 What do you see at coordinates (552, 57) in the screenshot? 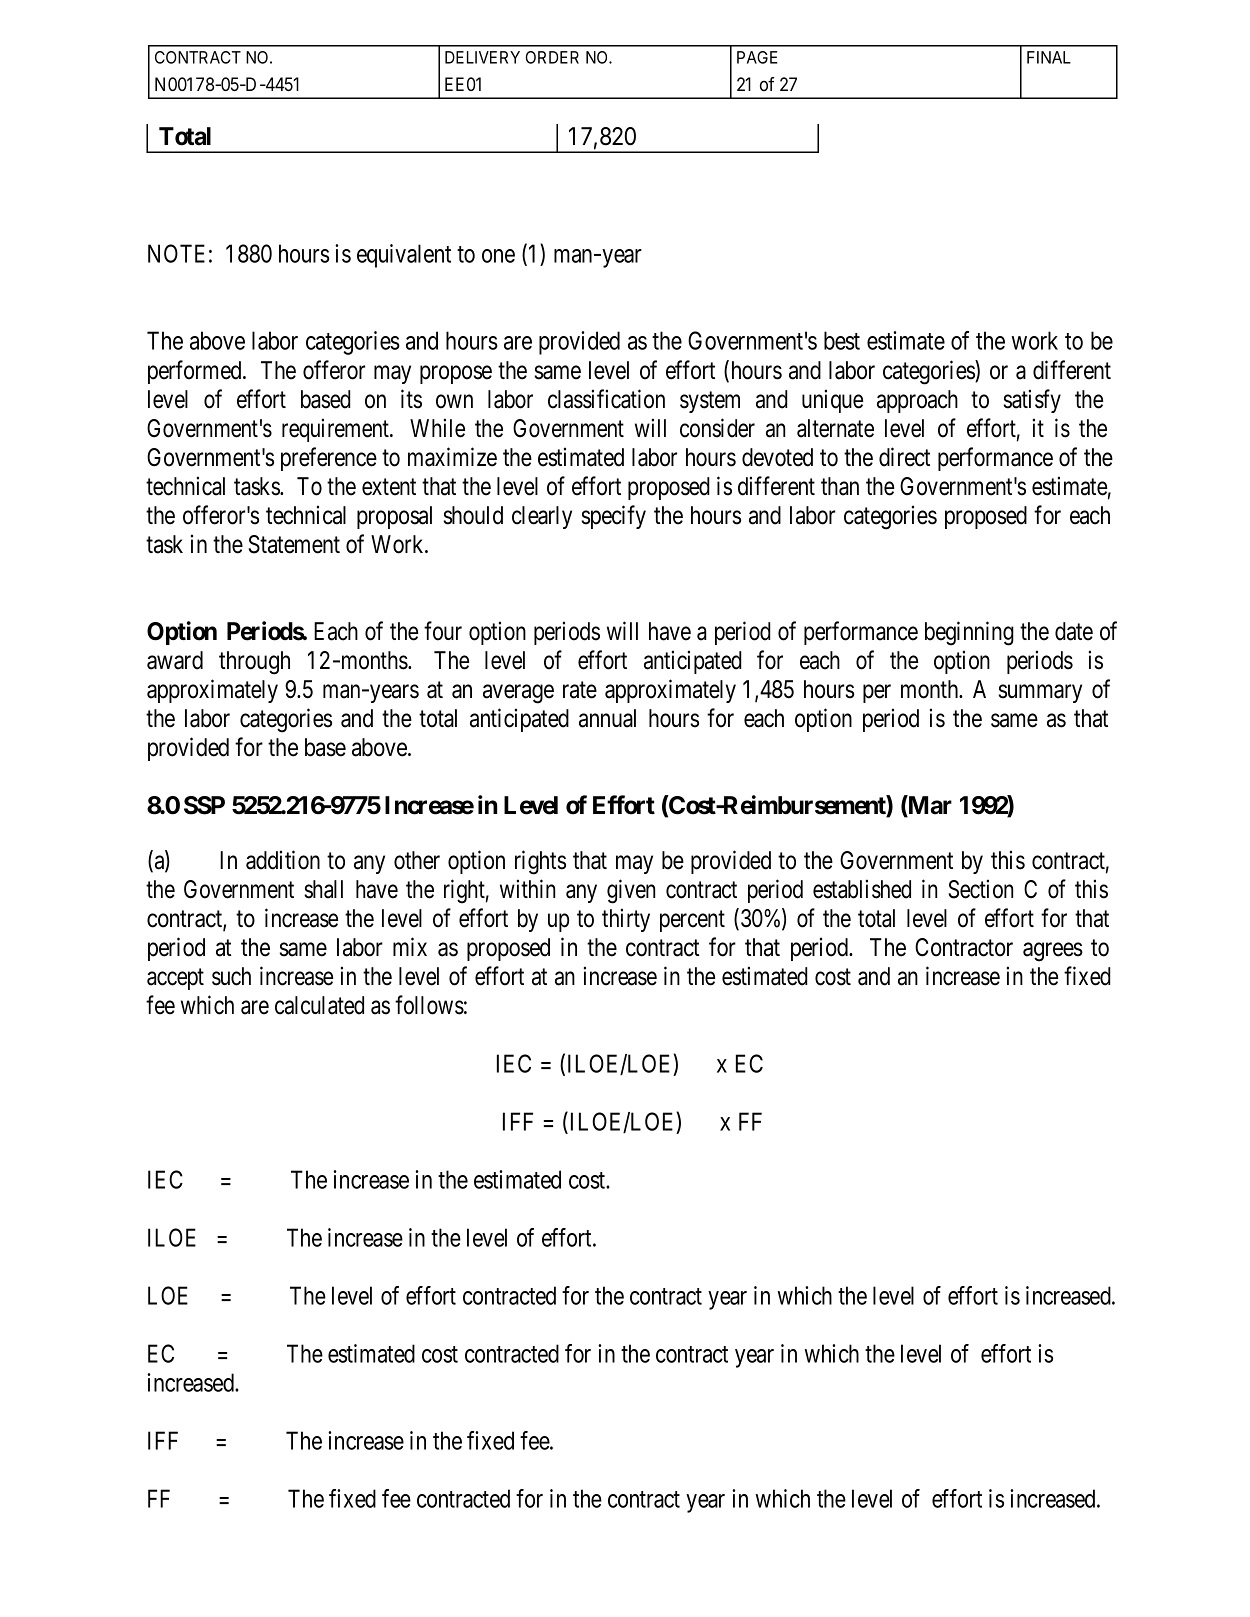
I see `ORDER` at bounding box center [552, 57].
